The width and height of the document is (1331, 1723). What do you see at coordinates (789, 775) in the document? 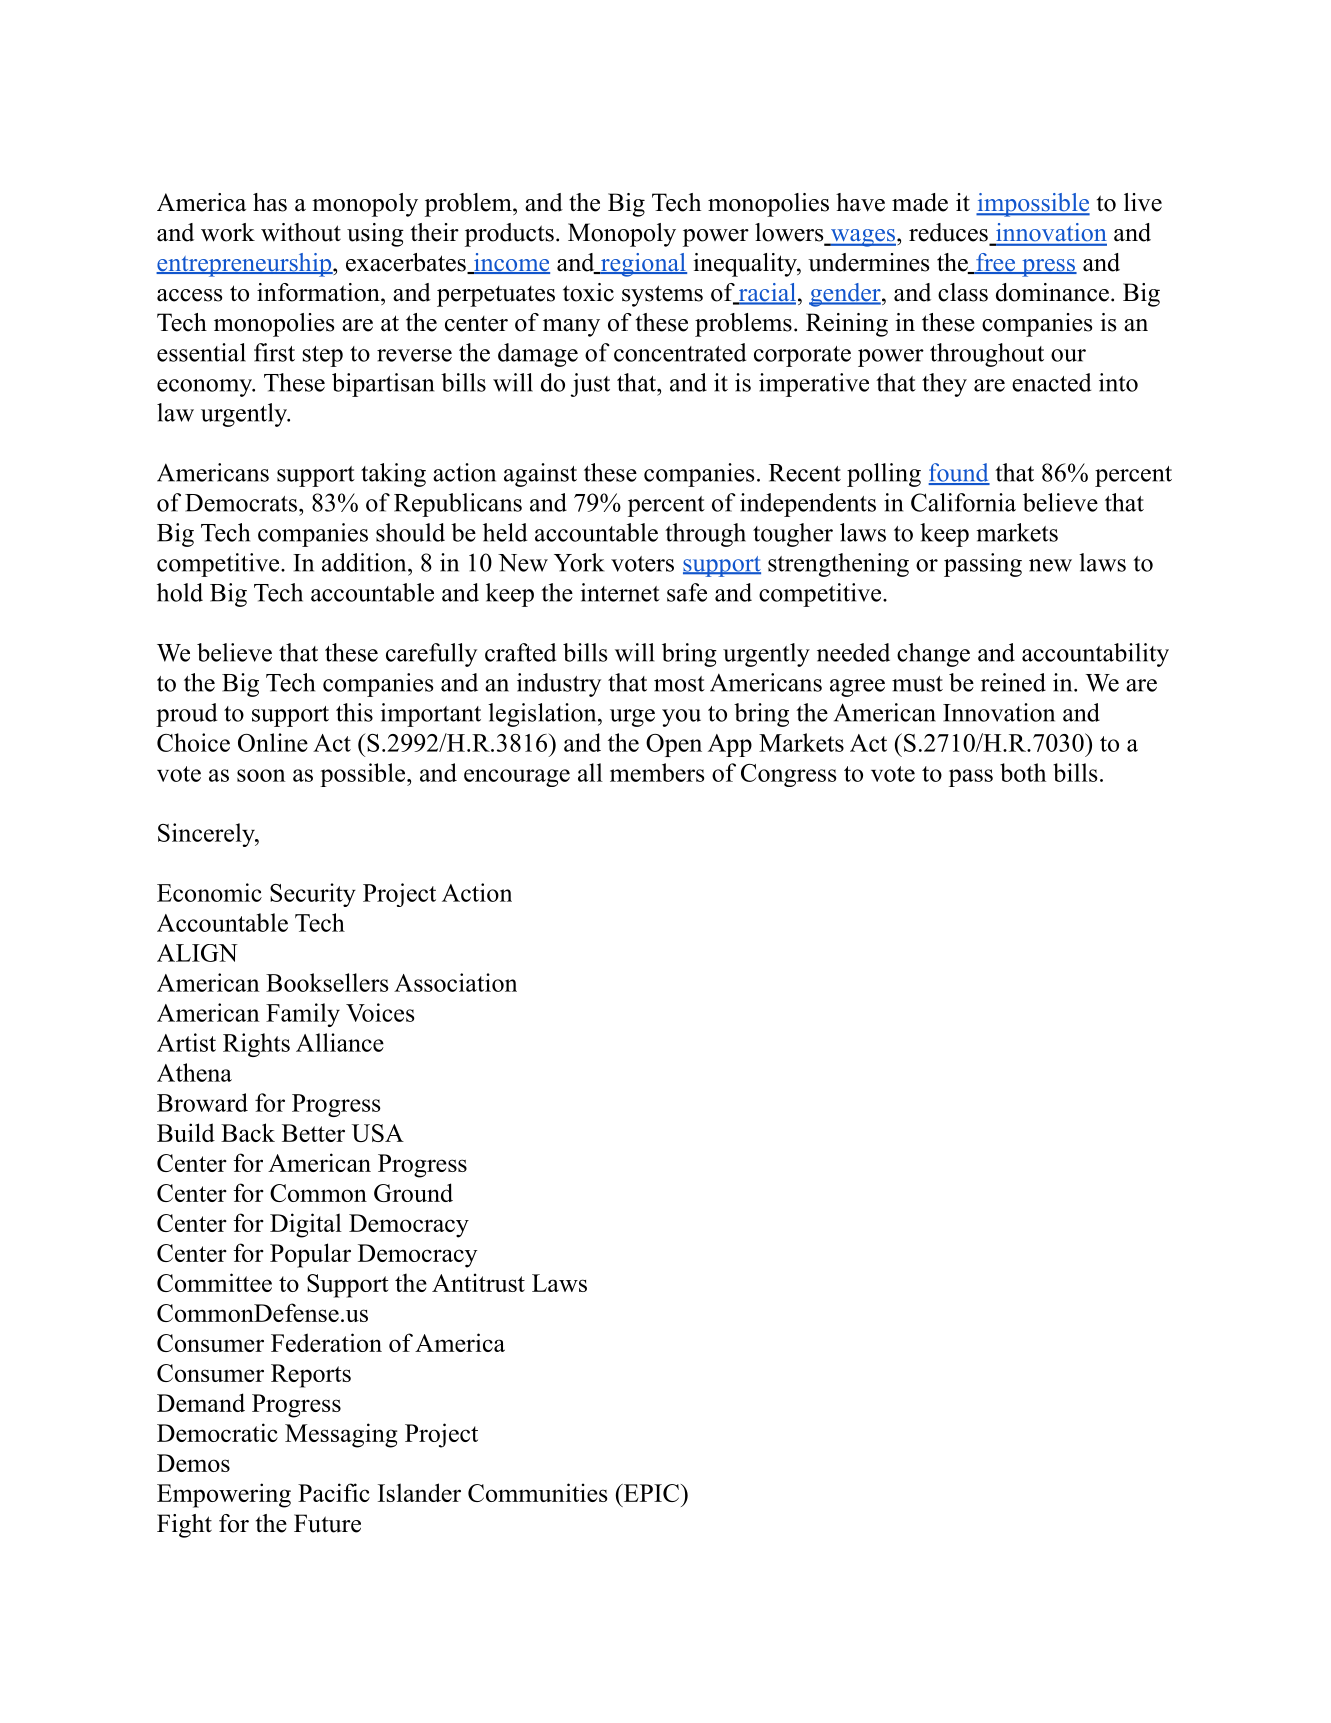
I see `Congress` at bounding box center [789, 775].
